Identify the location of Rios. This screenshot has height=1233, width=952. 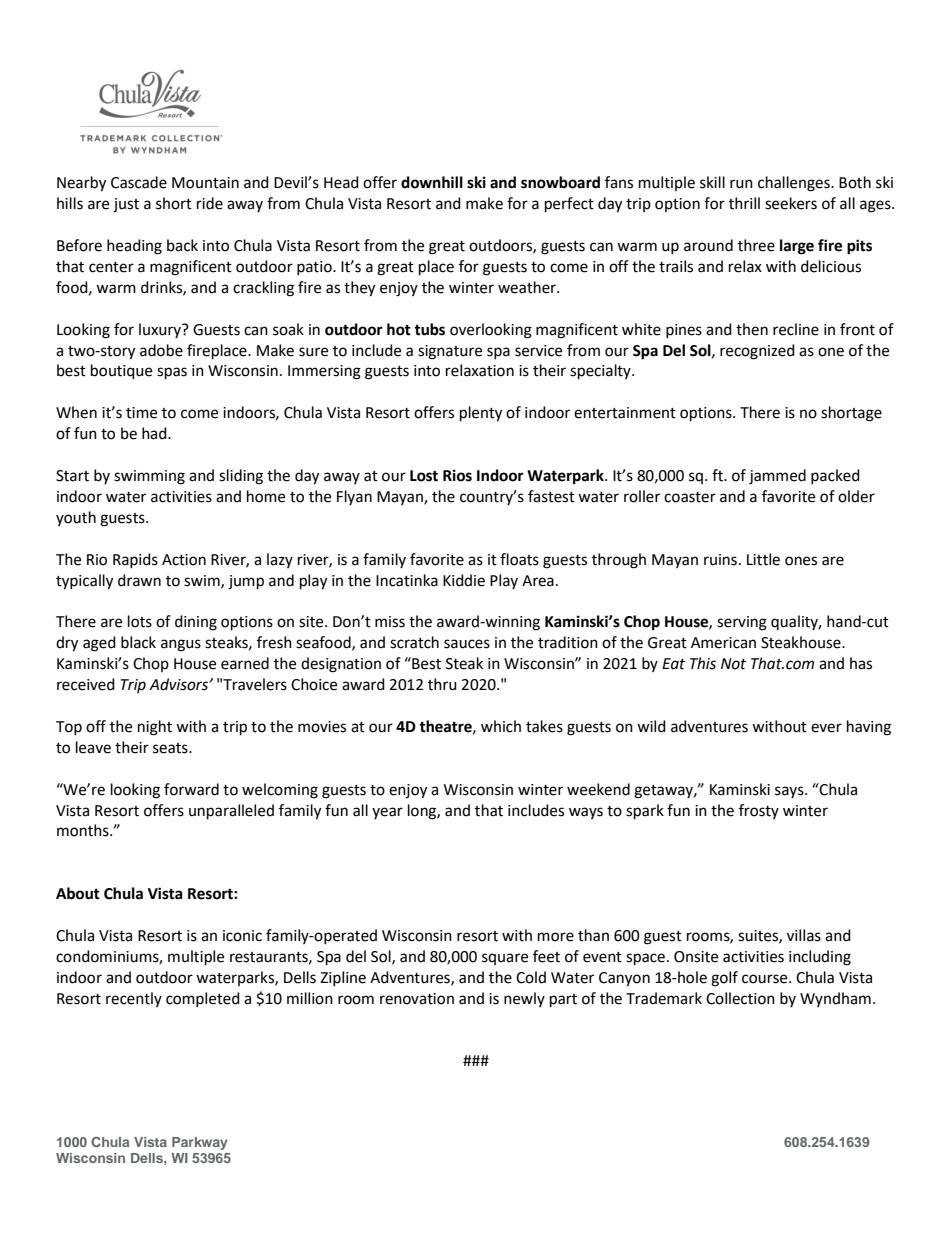
(457, 475).
